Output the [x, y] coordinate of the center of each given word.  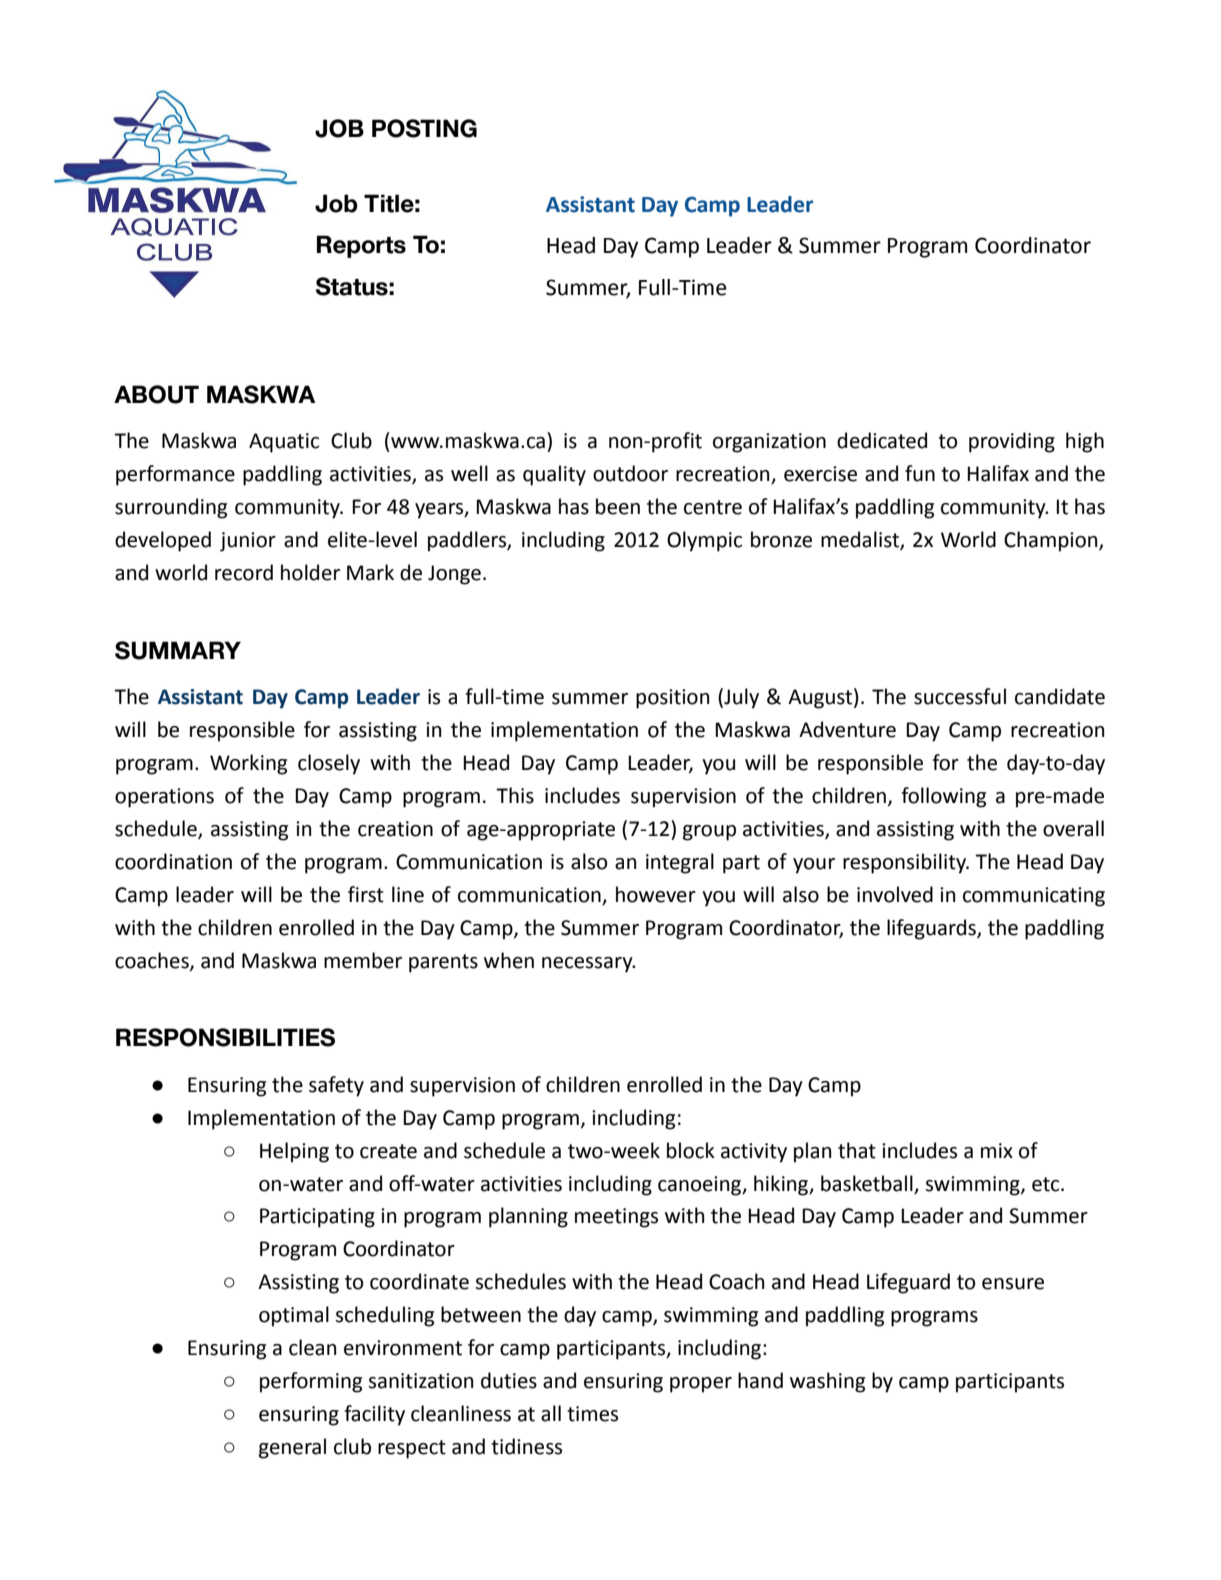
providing [1012, 442]
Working [248, 764]
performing [311, 1382]
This [515, 795]
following [943, 797]
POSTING [424, 128]
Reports [361, 246]
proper [701, 1385]
